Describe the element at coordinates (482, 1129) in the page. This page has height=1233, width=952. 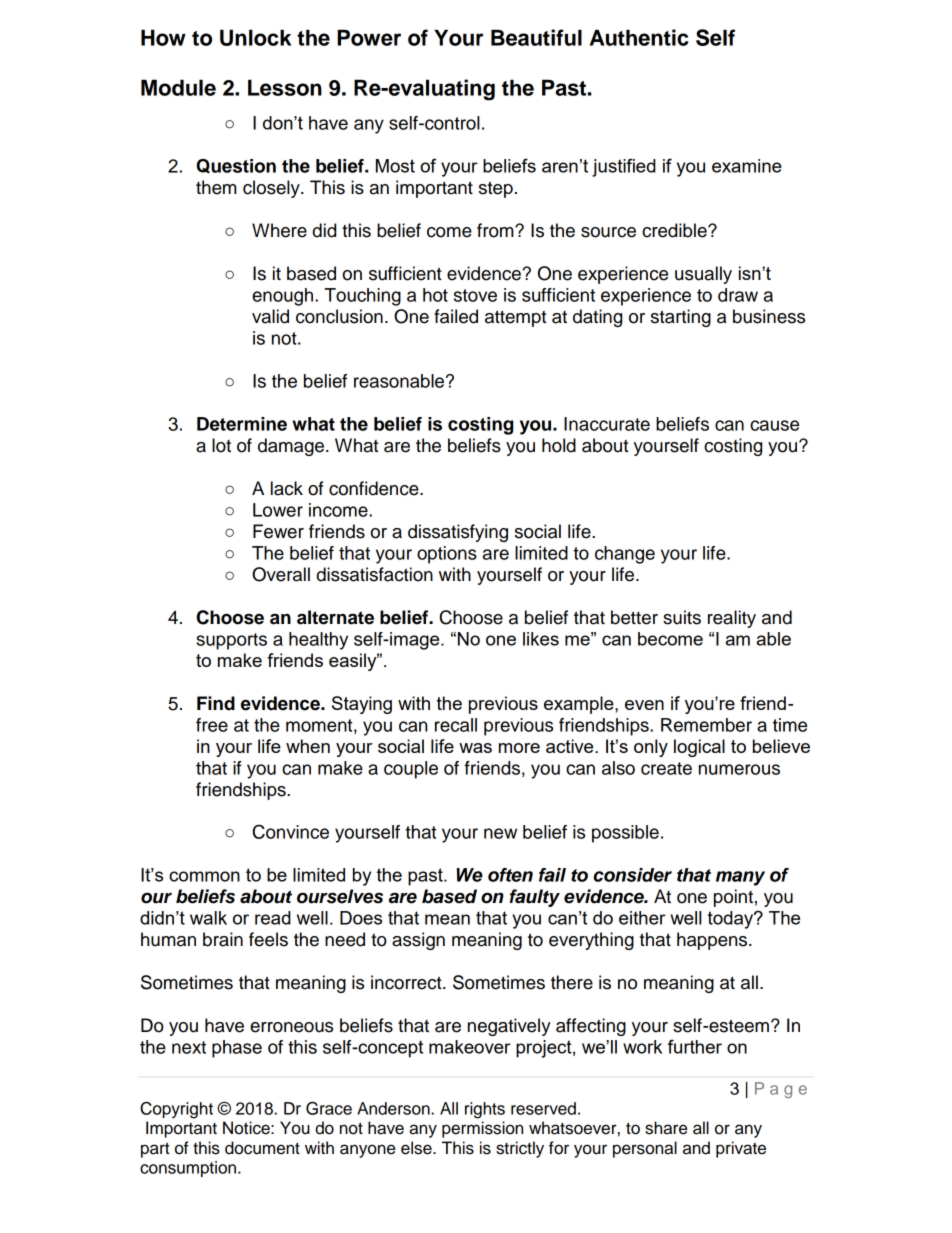
I see `permission` at that location.
